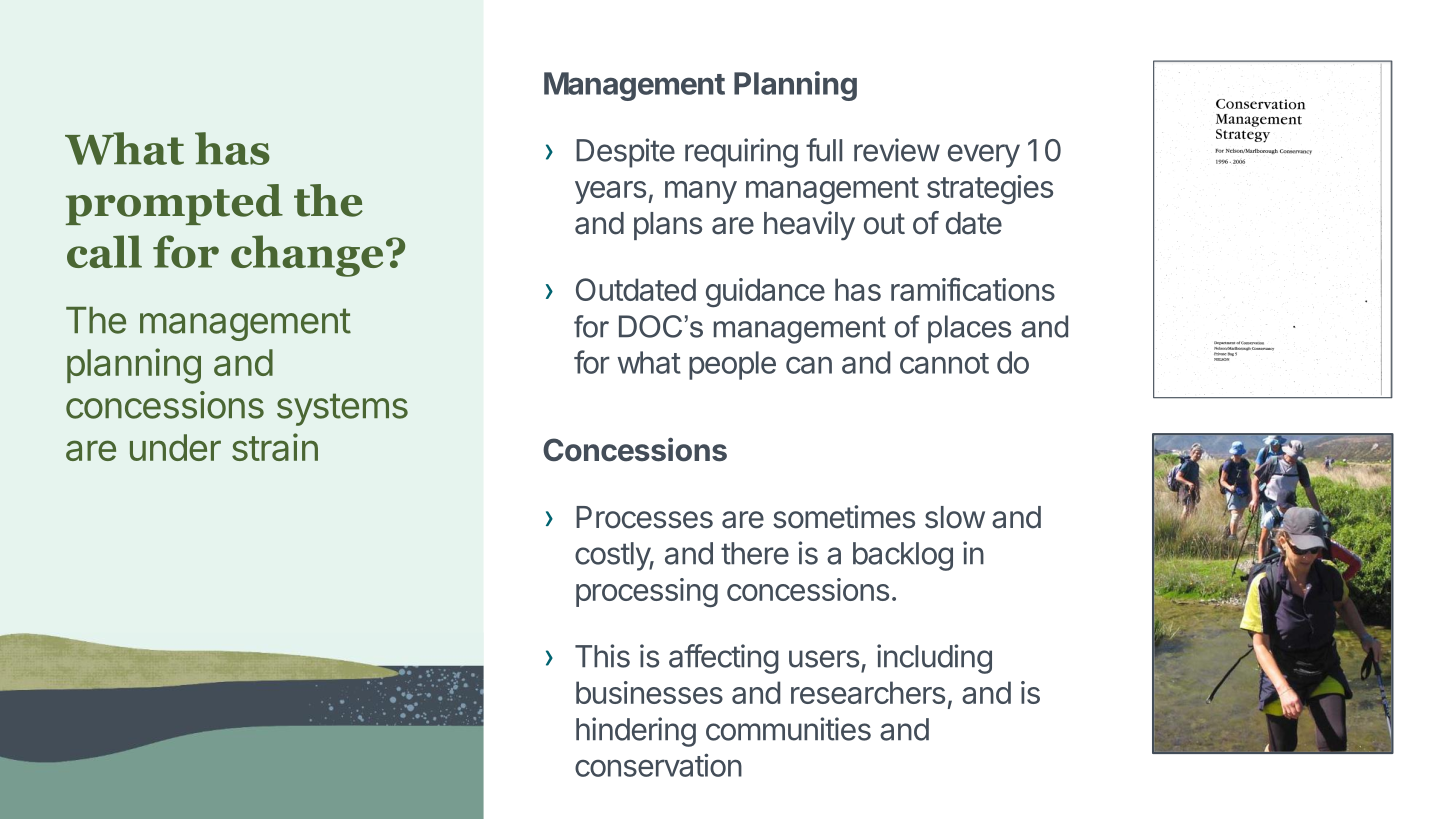 The width and height of the screenshot is (1456, 819). Describe the element at coordinates (174, 204) in the screenshot. I see `prompted` at that location.
